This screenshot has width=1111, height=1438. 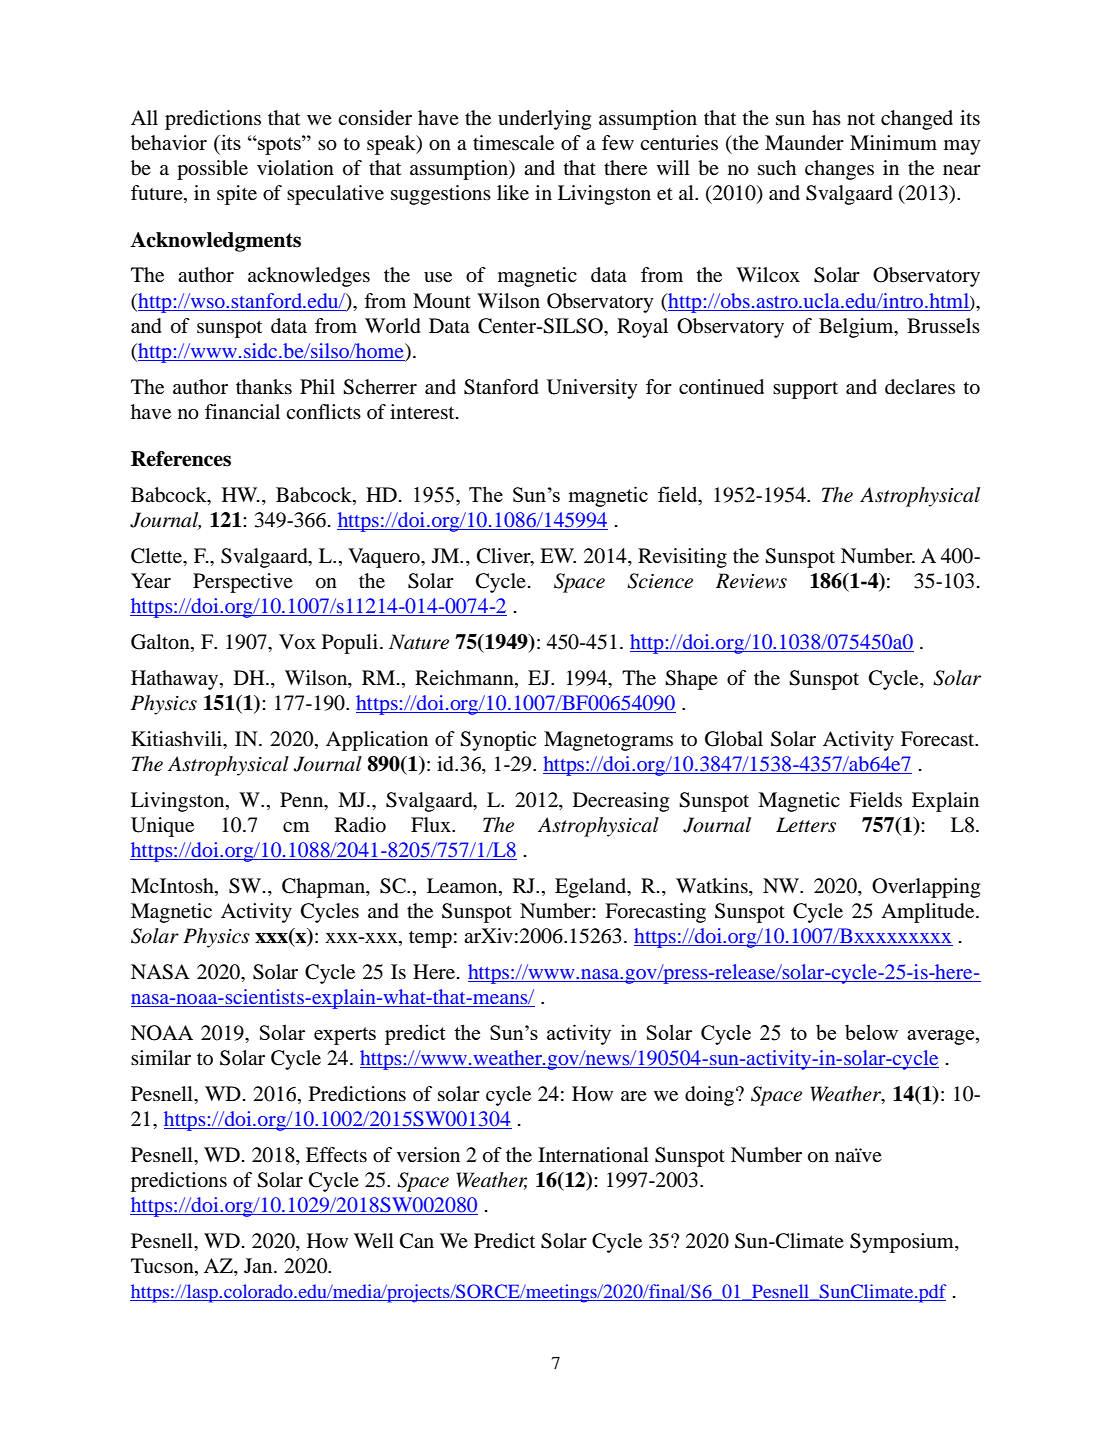 I want to click on possible, so click(x=212, y=170).
